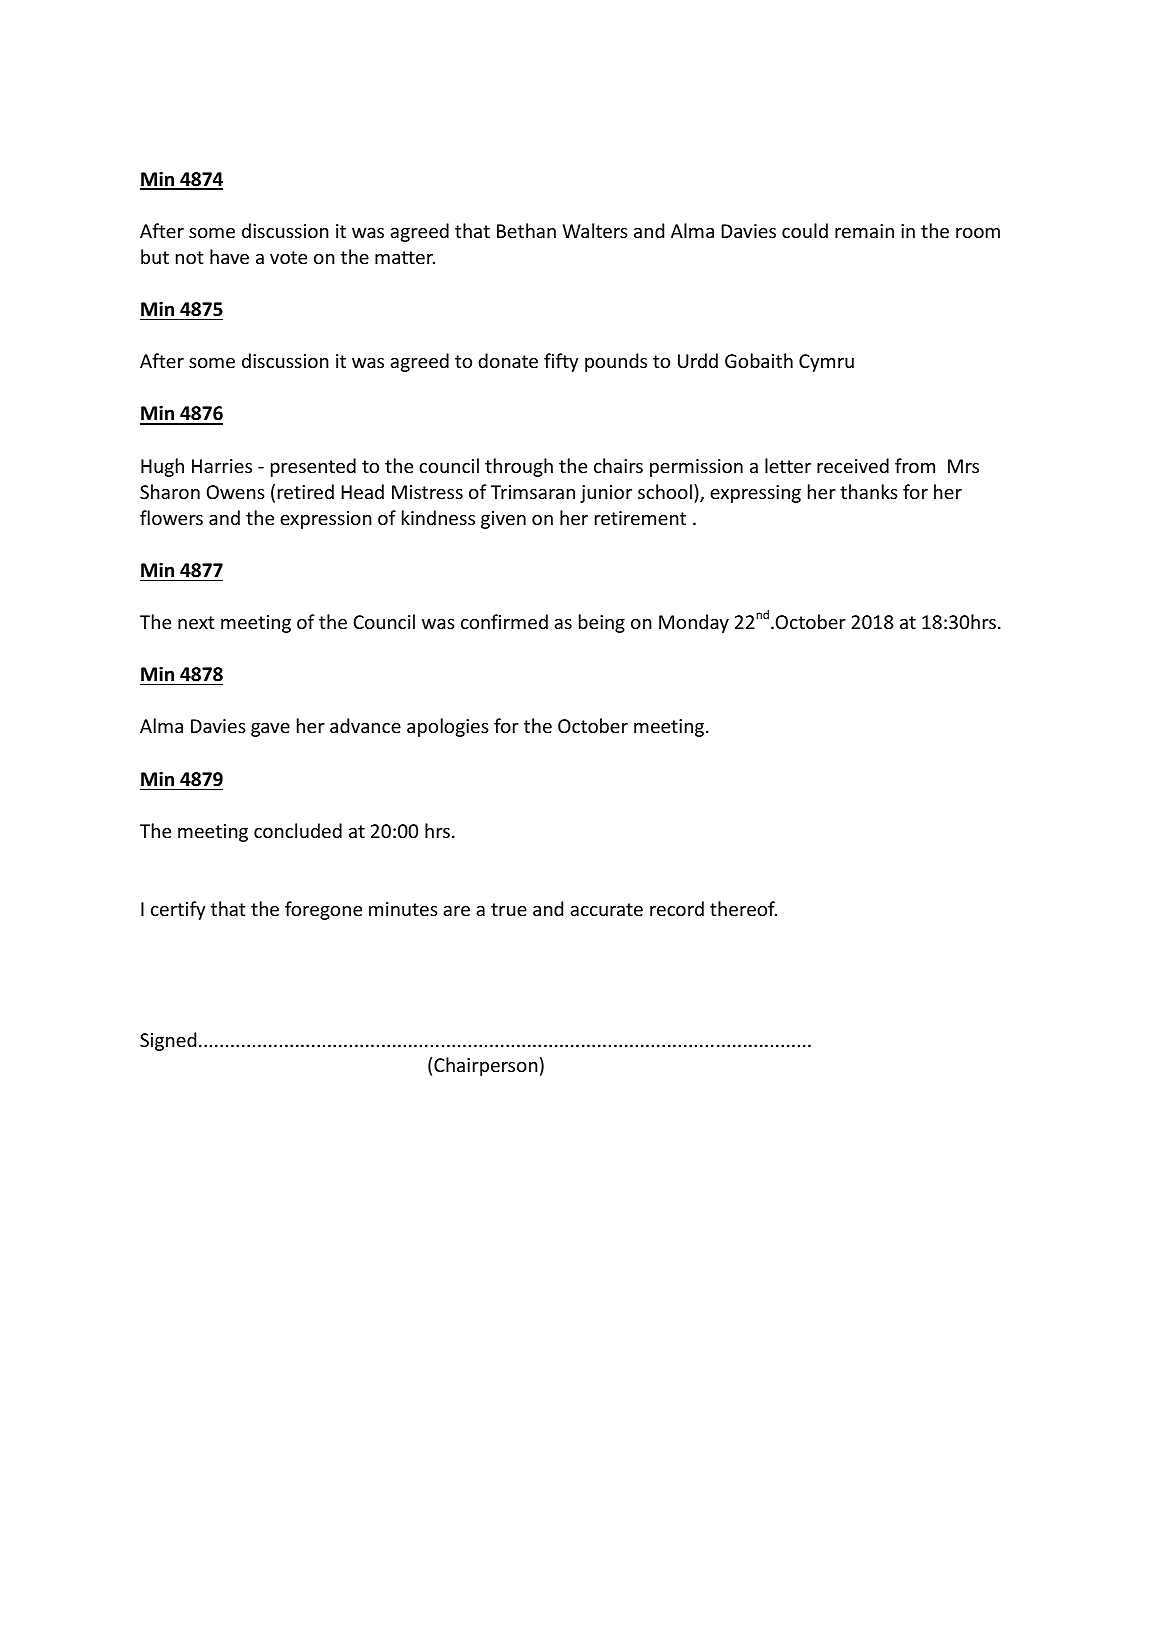 The height and width of the page is (1636, 1156). Describe the element at coordinates (229, 256) in the page. I see `have` at that location.
